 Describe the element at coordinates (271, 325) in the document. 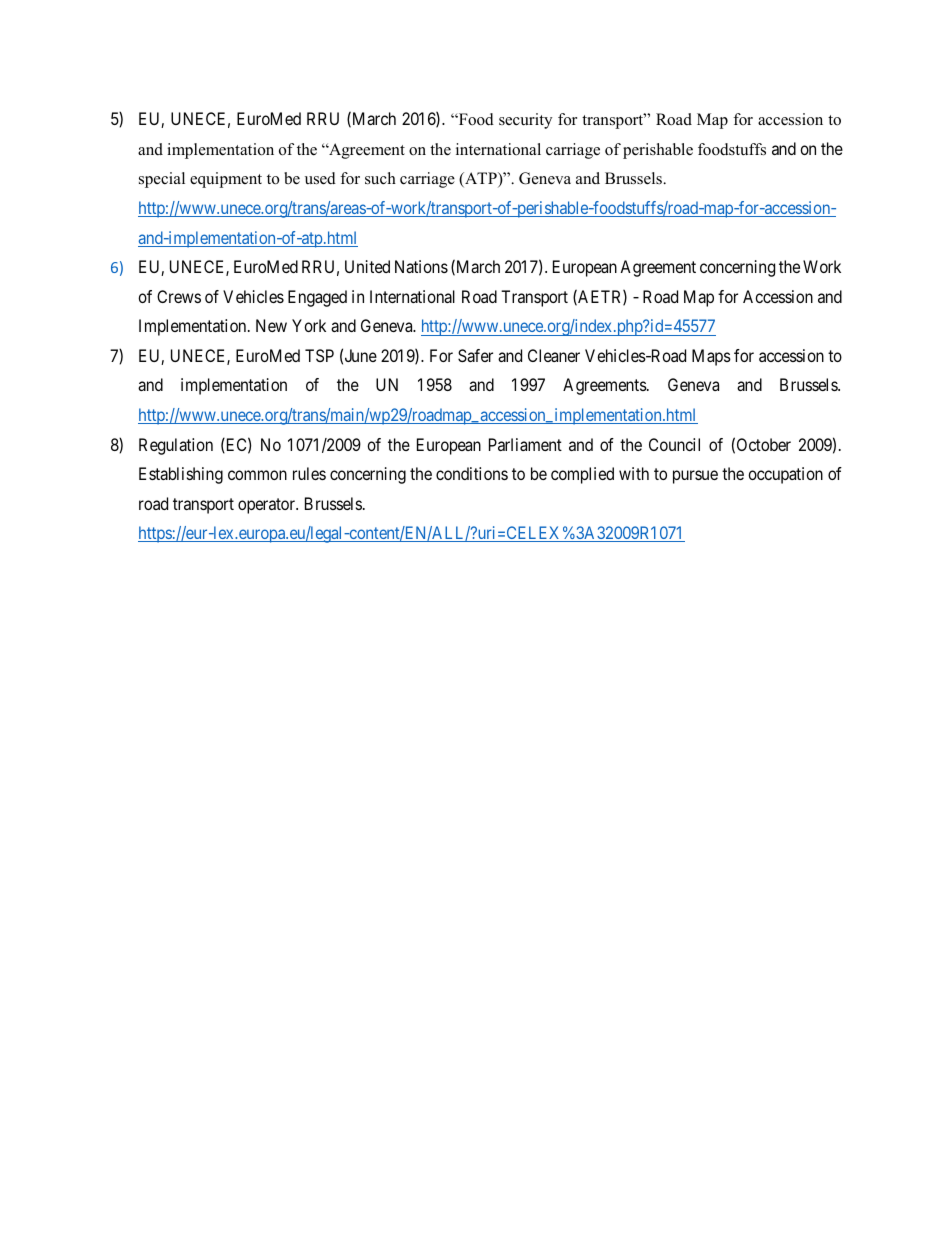

I see `New` at that location.
